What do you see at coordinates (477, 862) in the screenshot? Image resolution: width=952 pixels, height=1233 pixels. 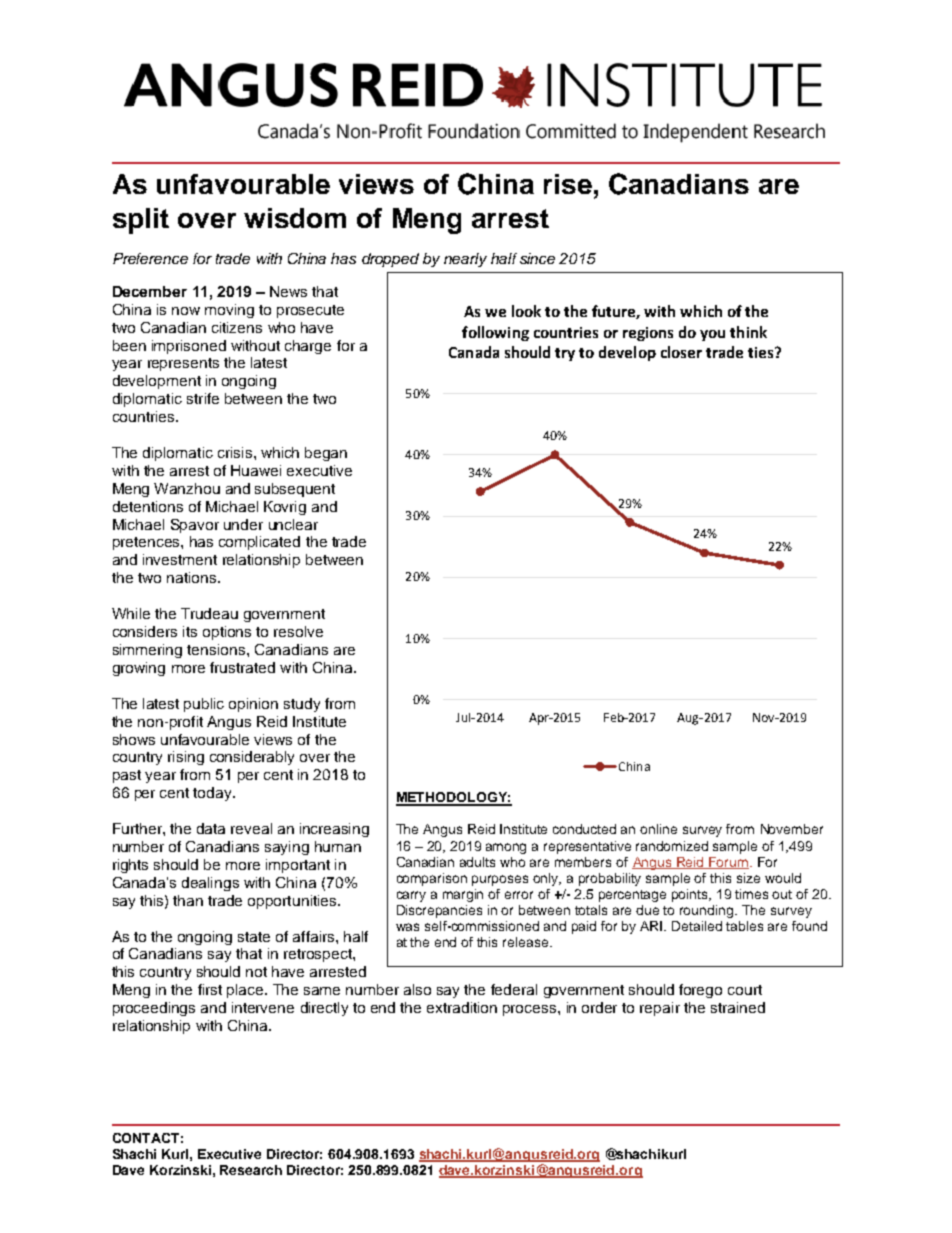 I see `adults` at bounding box center [477, 862].
